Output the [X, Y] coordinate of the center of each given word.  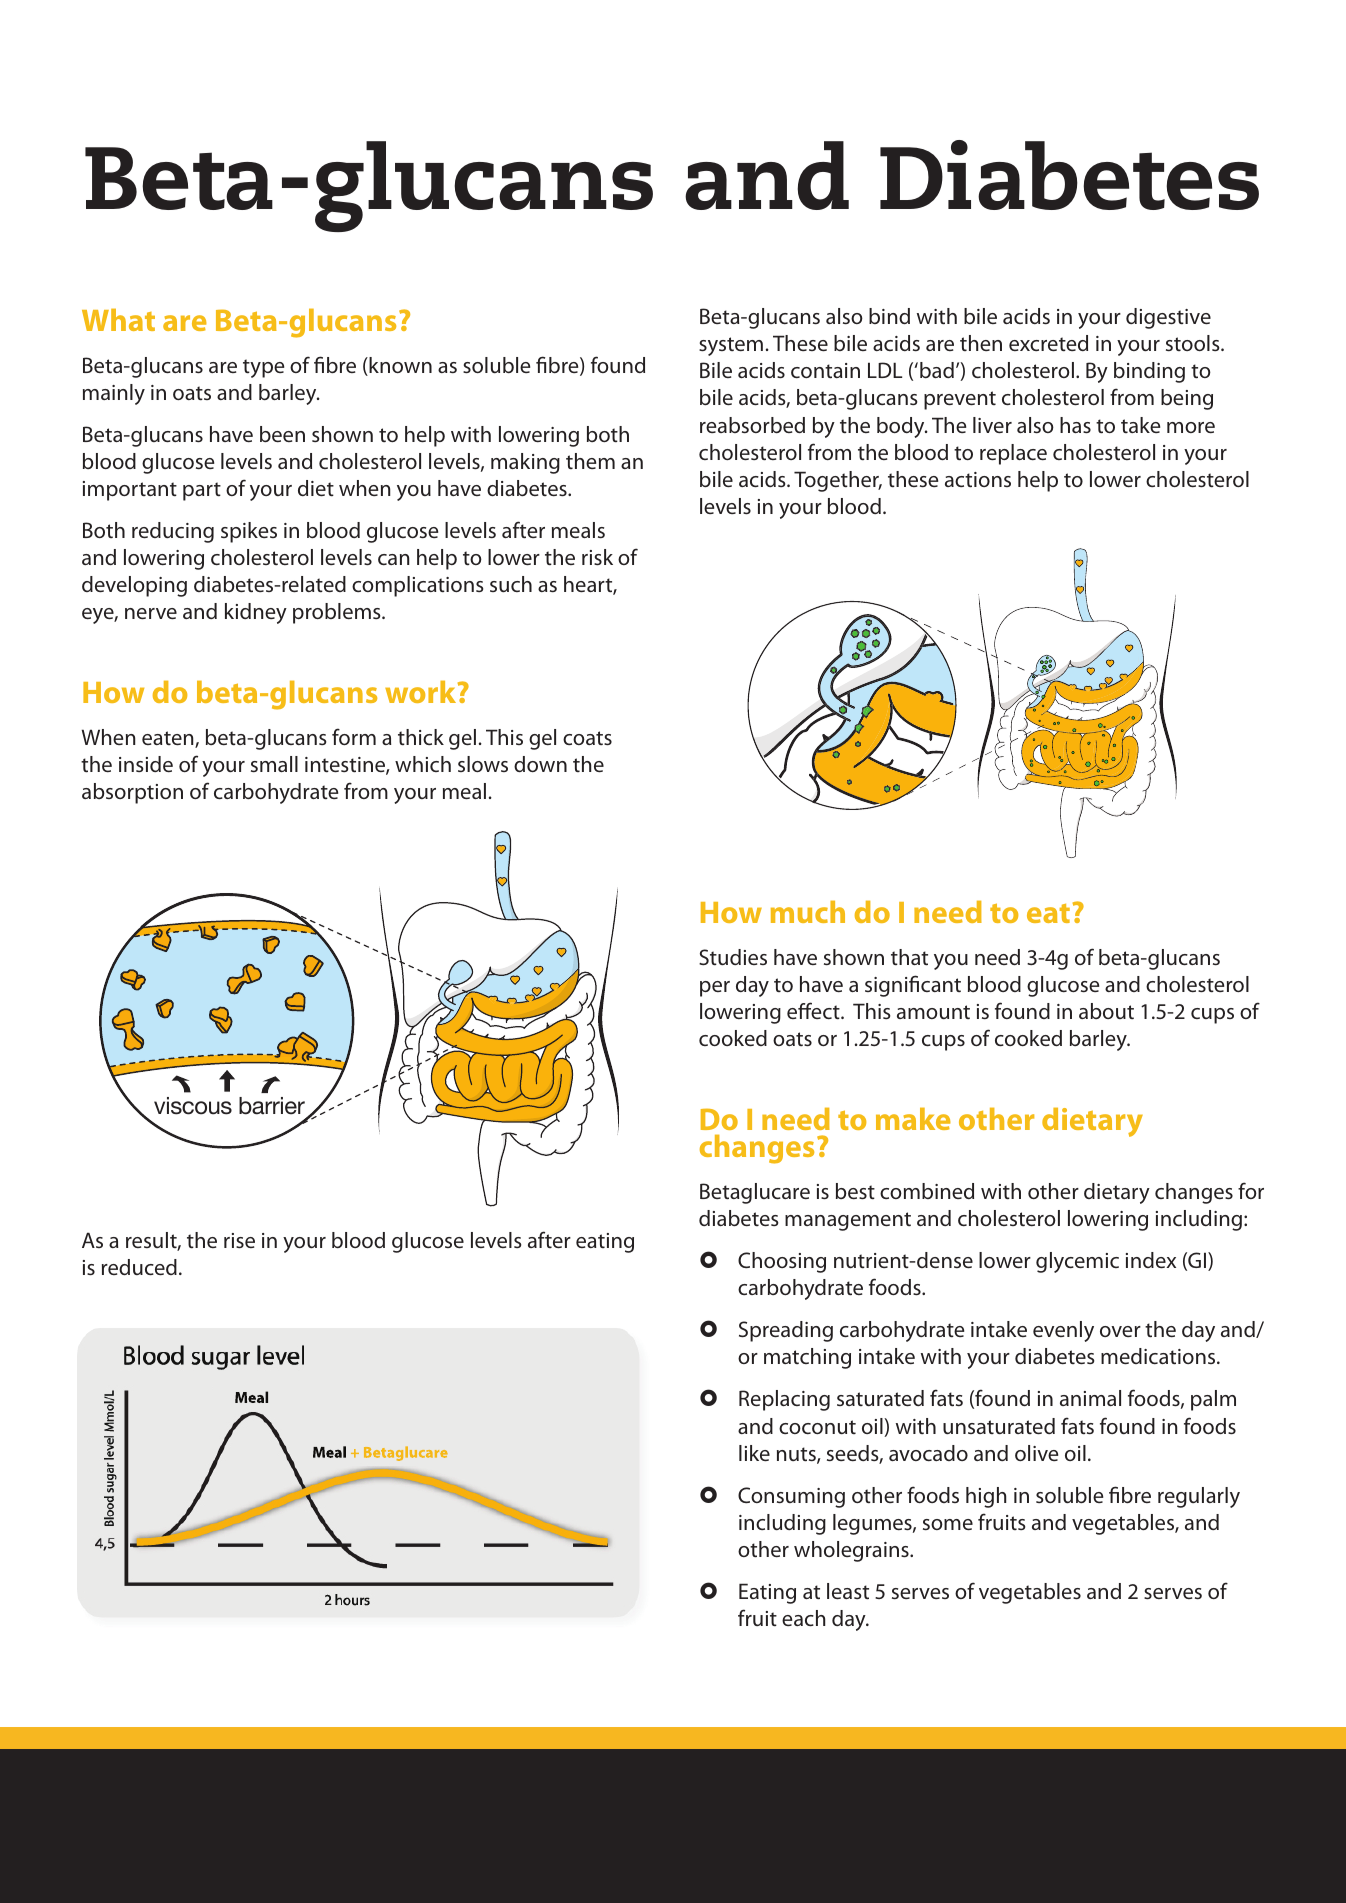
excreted [1048, 343]
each [803, 1618]
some [948, 1524]
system [731, 346]
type [263, 368]
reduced [139, 1267]
